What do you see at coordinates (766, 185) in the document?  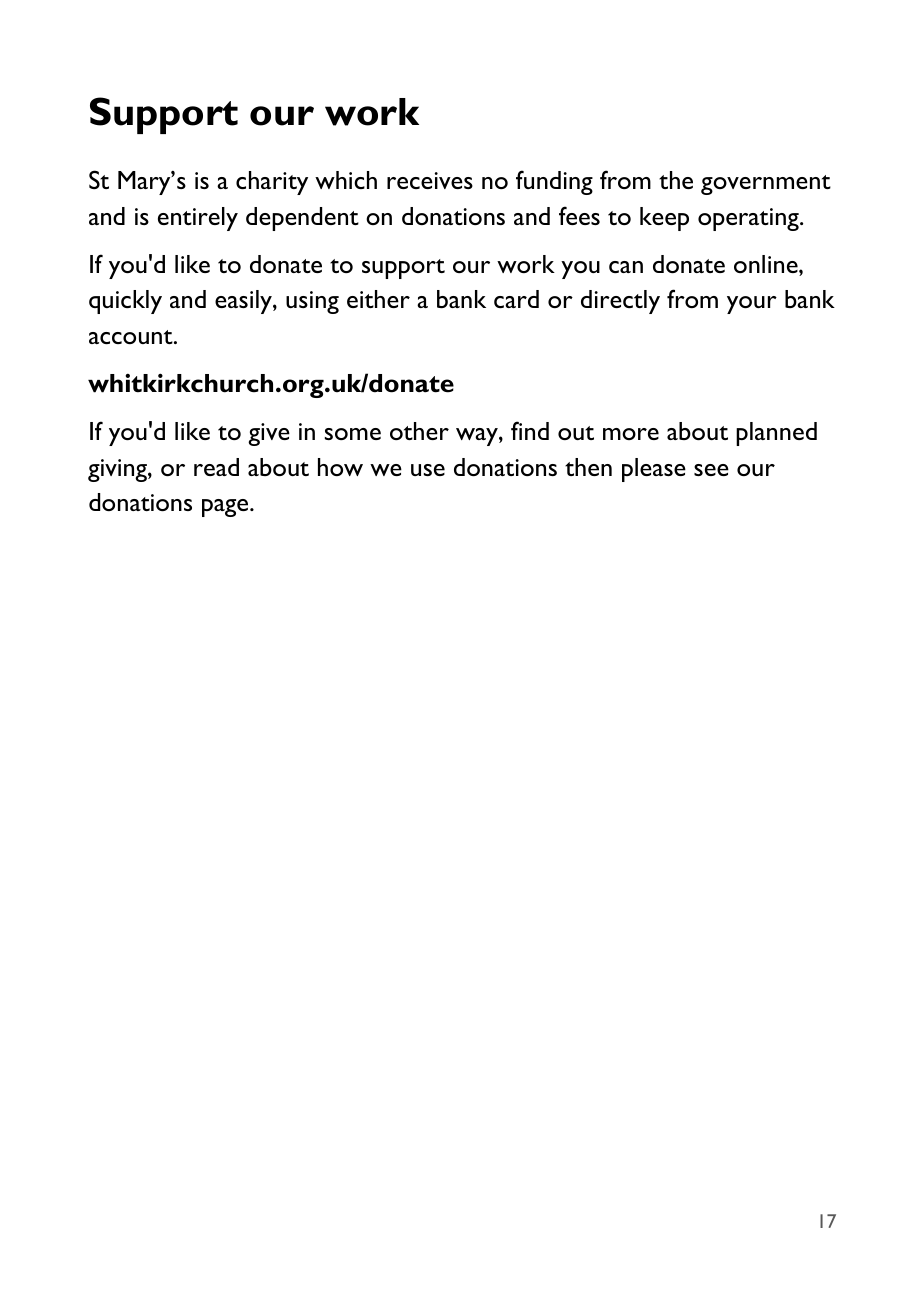 I see `government` at bounding box center [766, 185].
